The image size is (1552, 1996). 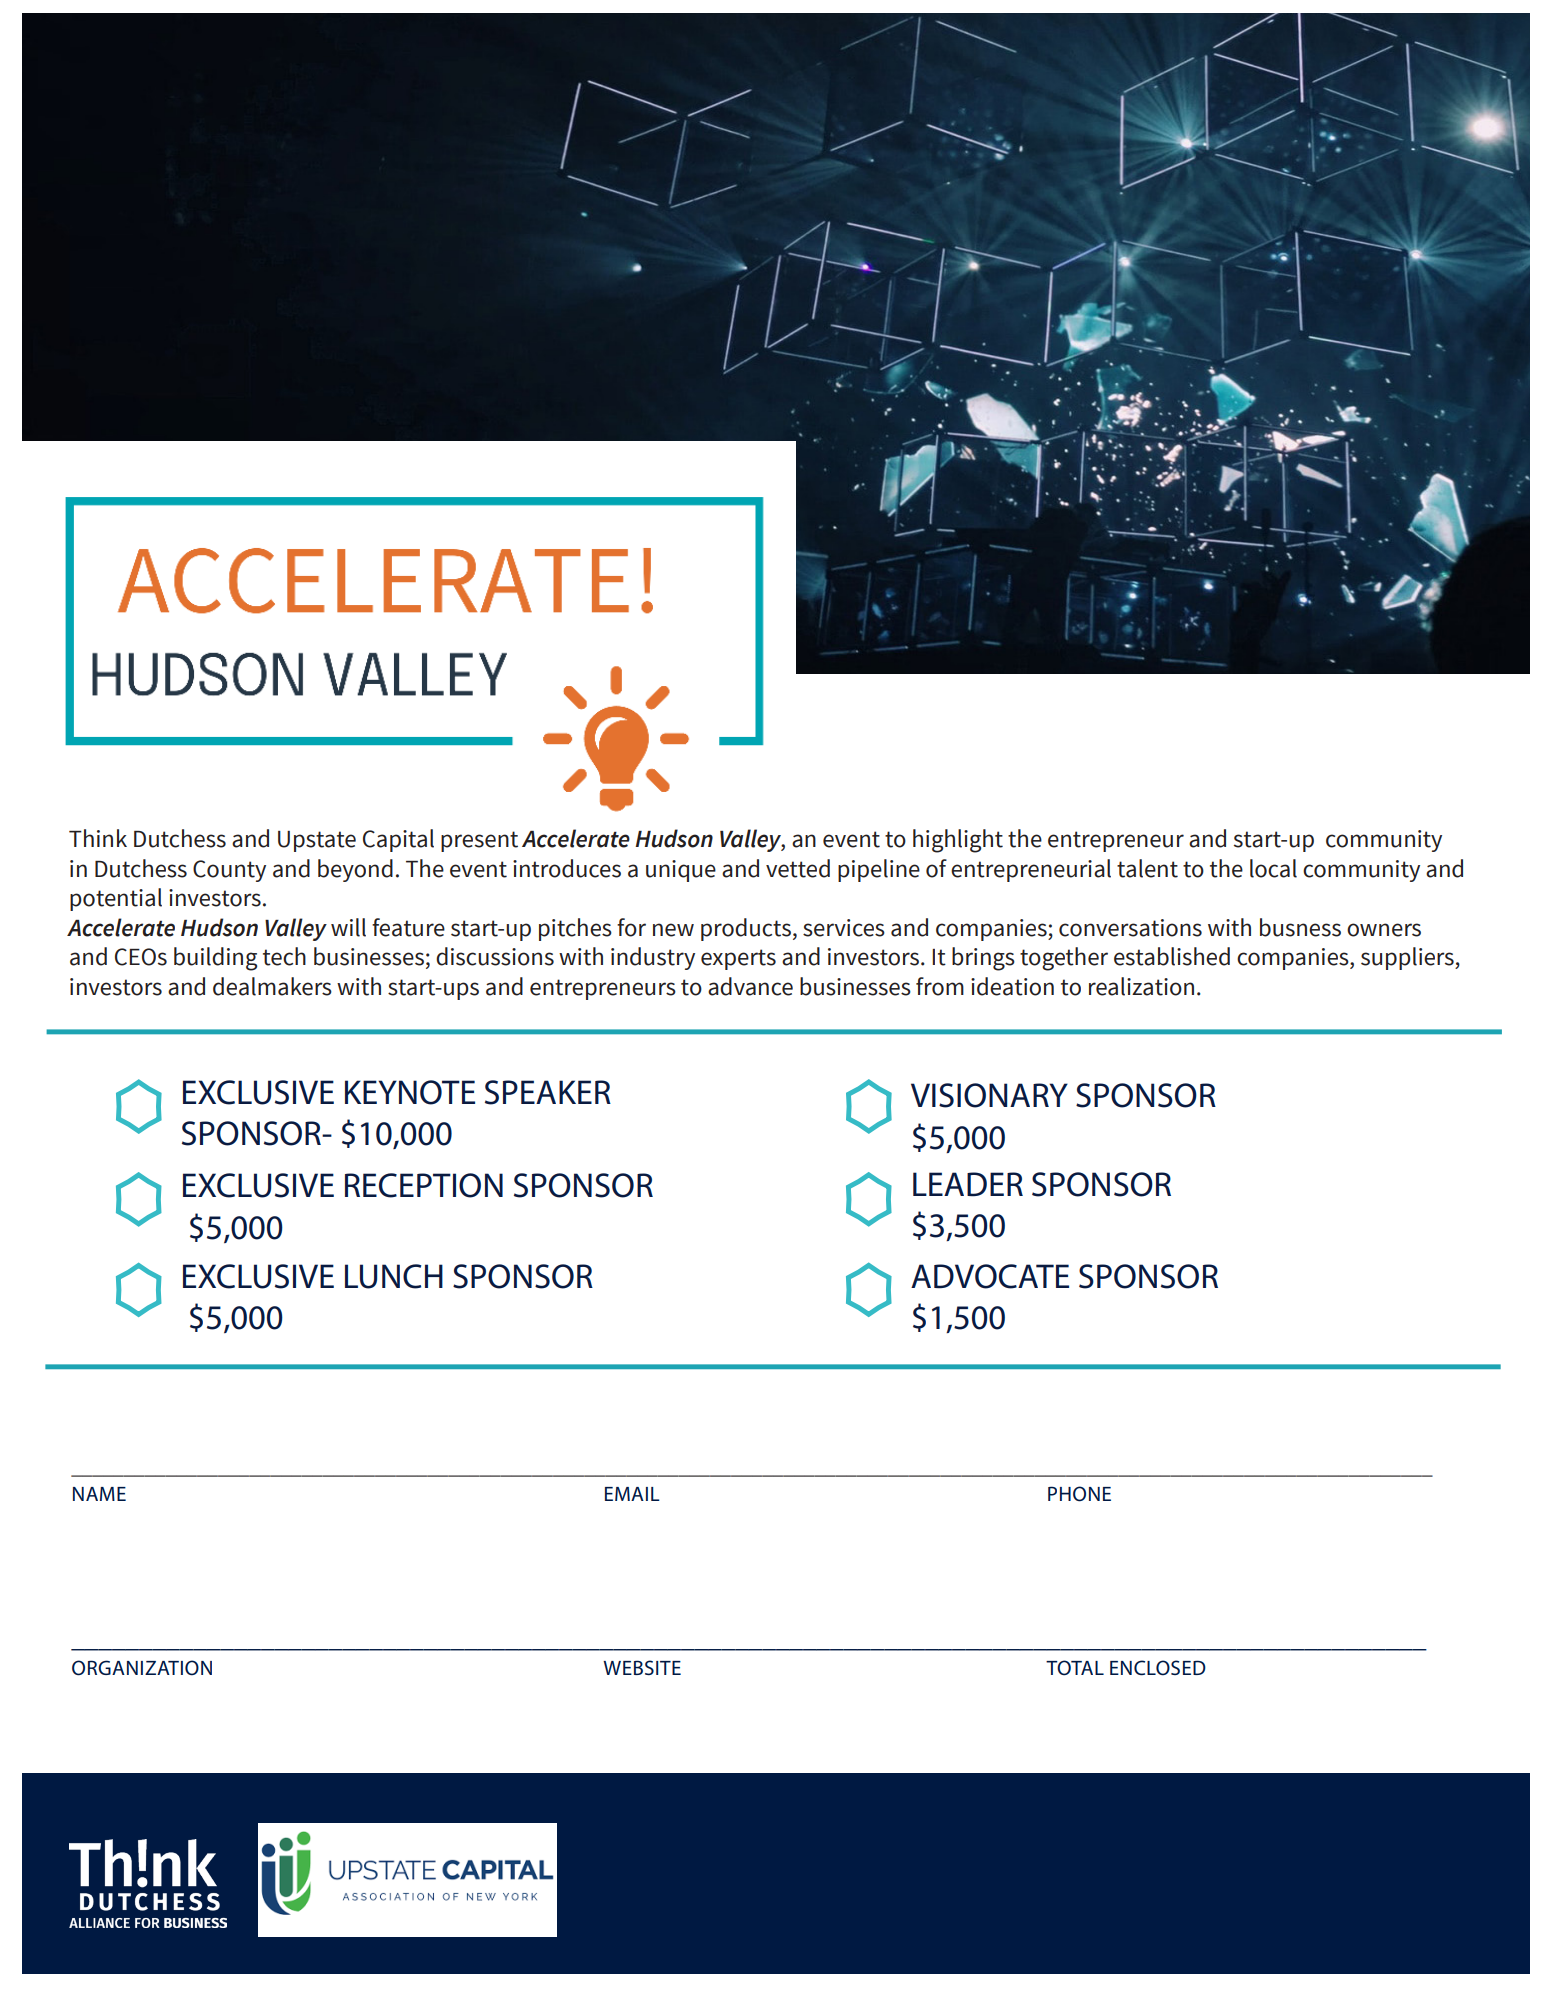 What do you see at coordinates (548, 1092) in the screenshot?
I see `SPEAKER` at bounding box center [548, 1092].
